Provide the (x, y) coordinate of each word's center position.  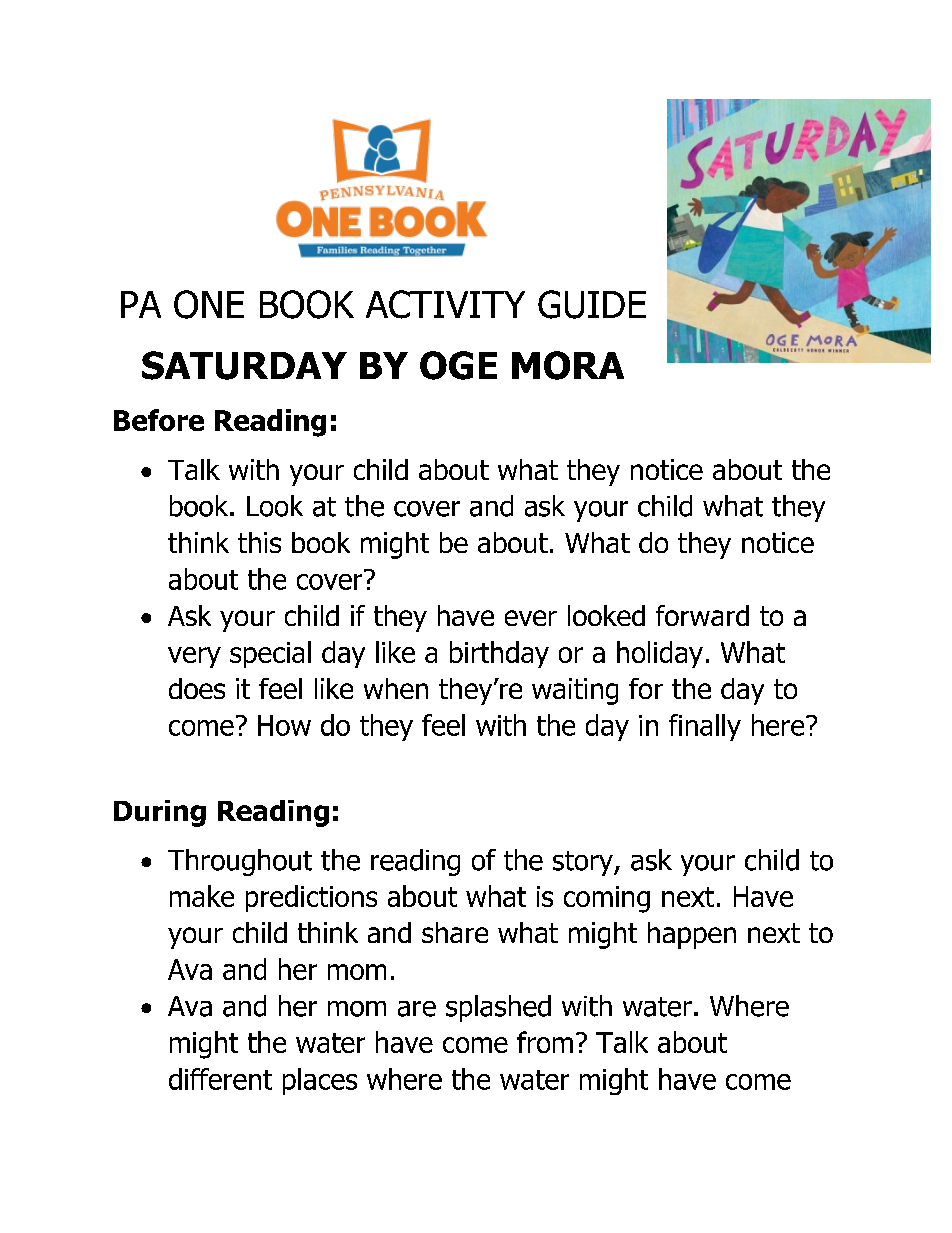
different (220, 1079)
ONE (209, 304)
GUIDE (592, 304)
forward (702, 615)
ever (531, 618)
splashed (498, 1008)
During (160, 813)
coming (607, 899)
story (584, 863)
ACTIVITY (445, 304)
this (259, 542)
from (545, 1042)
